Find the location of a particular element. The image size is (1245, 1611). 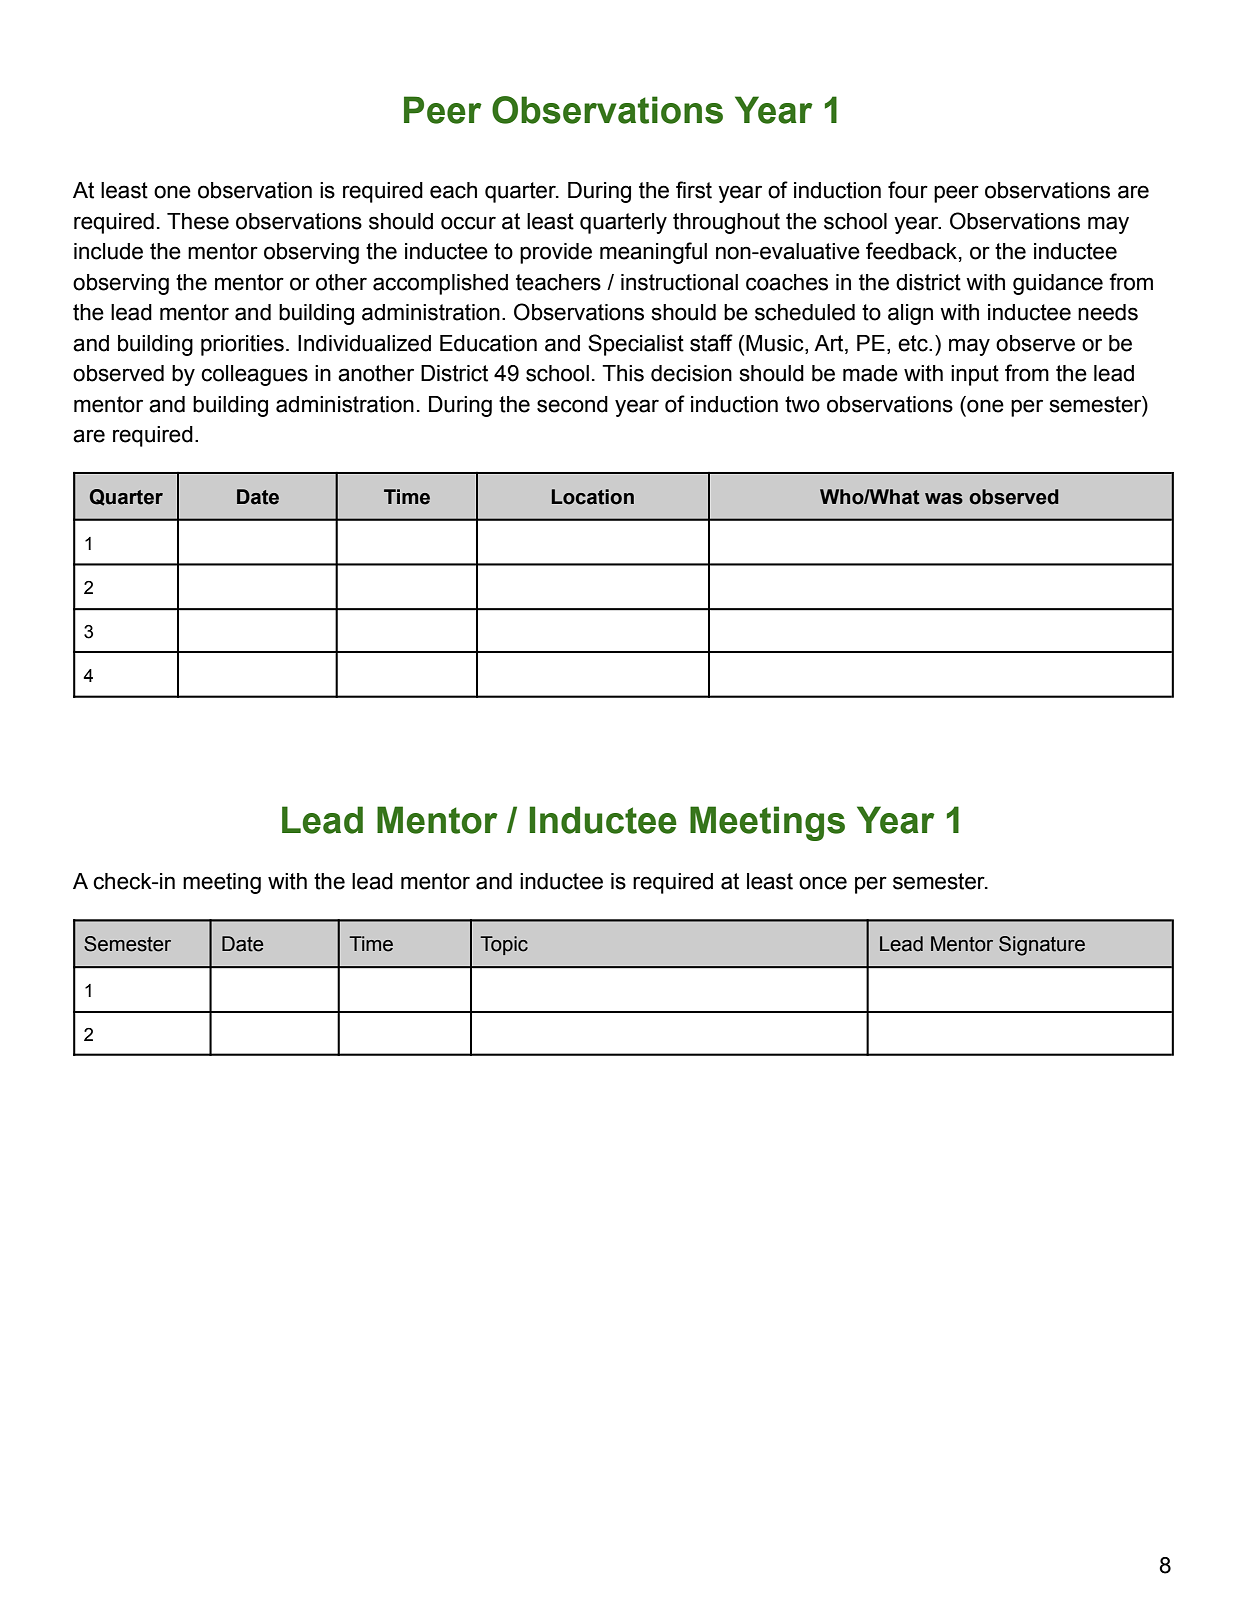

These is located at coordinates (198, 221).
